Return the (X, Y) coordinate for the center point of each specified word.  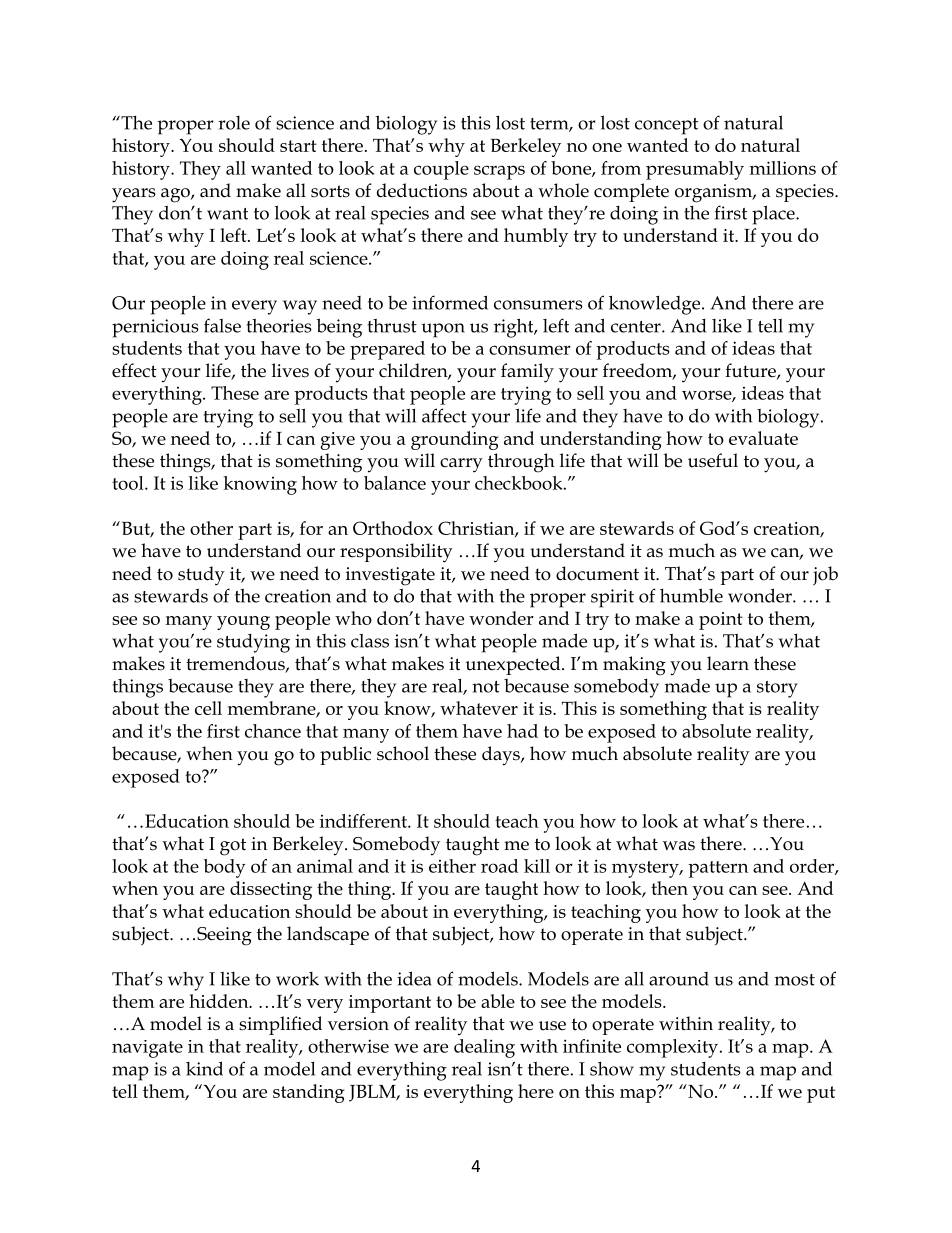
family (527, 373)
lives (290, 370)
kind (204, 1068)
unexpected (514, 665)
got (233, 847)
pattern (718, 869)
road (499, 866)
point (721, 621)
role (234, 123)
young (243, 623)
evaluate (763, 438)
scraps (499, 172)
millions (783, 168)
